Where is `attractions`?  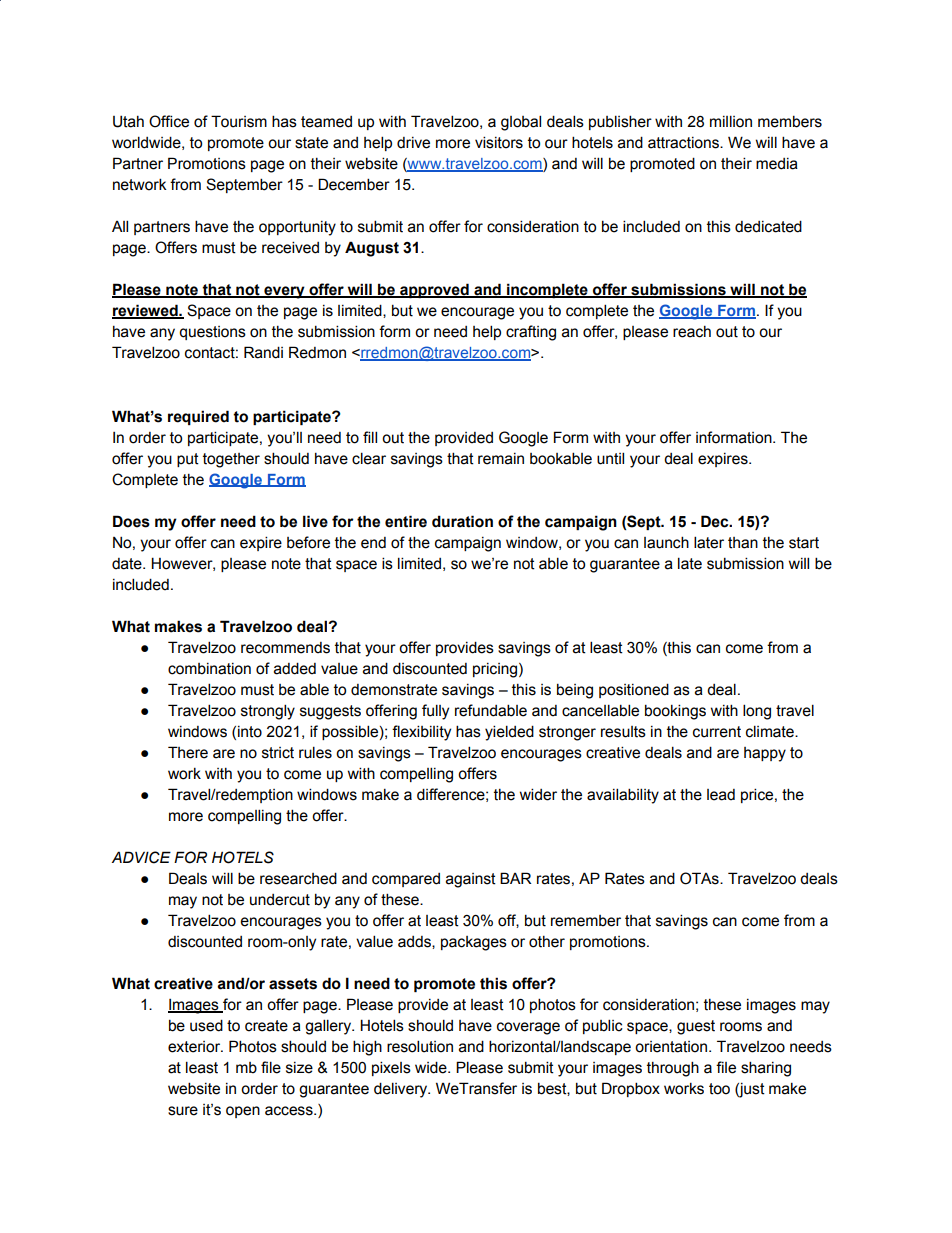 attractions is located at coordinates (684, 143).
